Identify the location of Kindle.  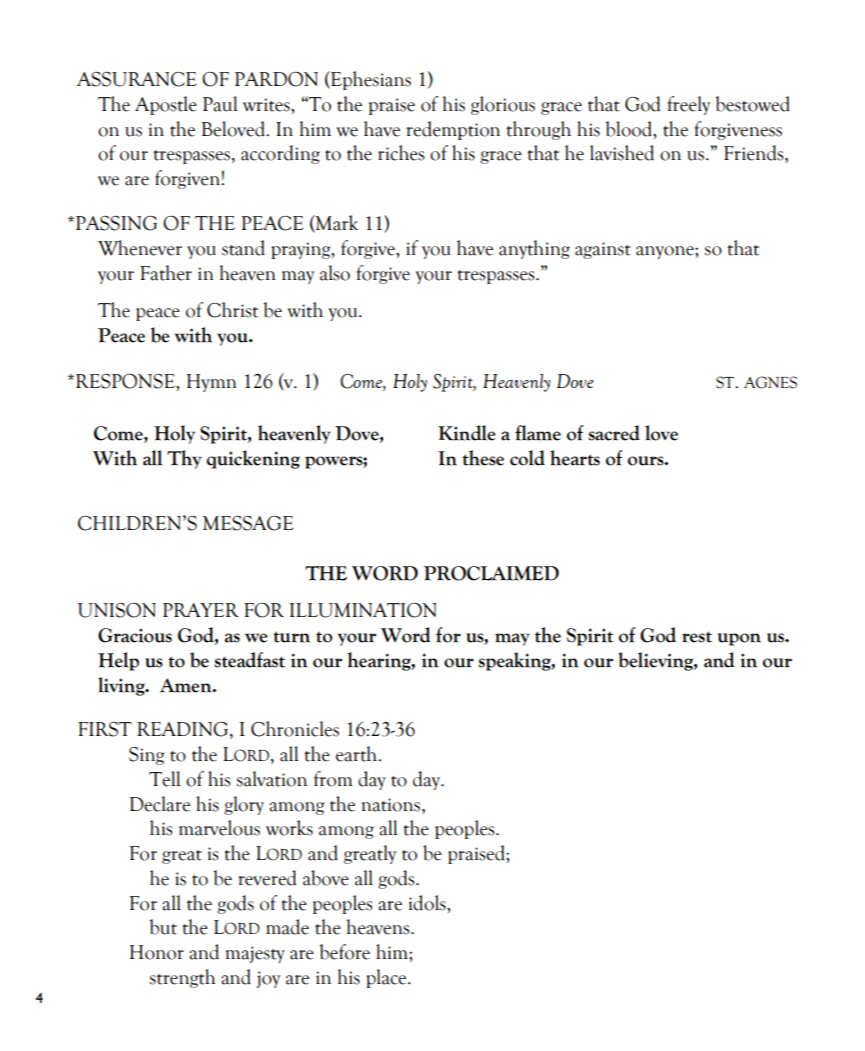
(467, 433).
